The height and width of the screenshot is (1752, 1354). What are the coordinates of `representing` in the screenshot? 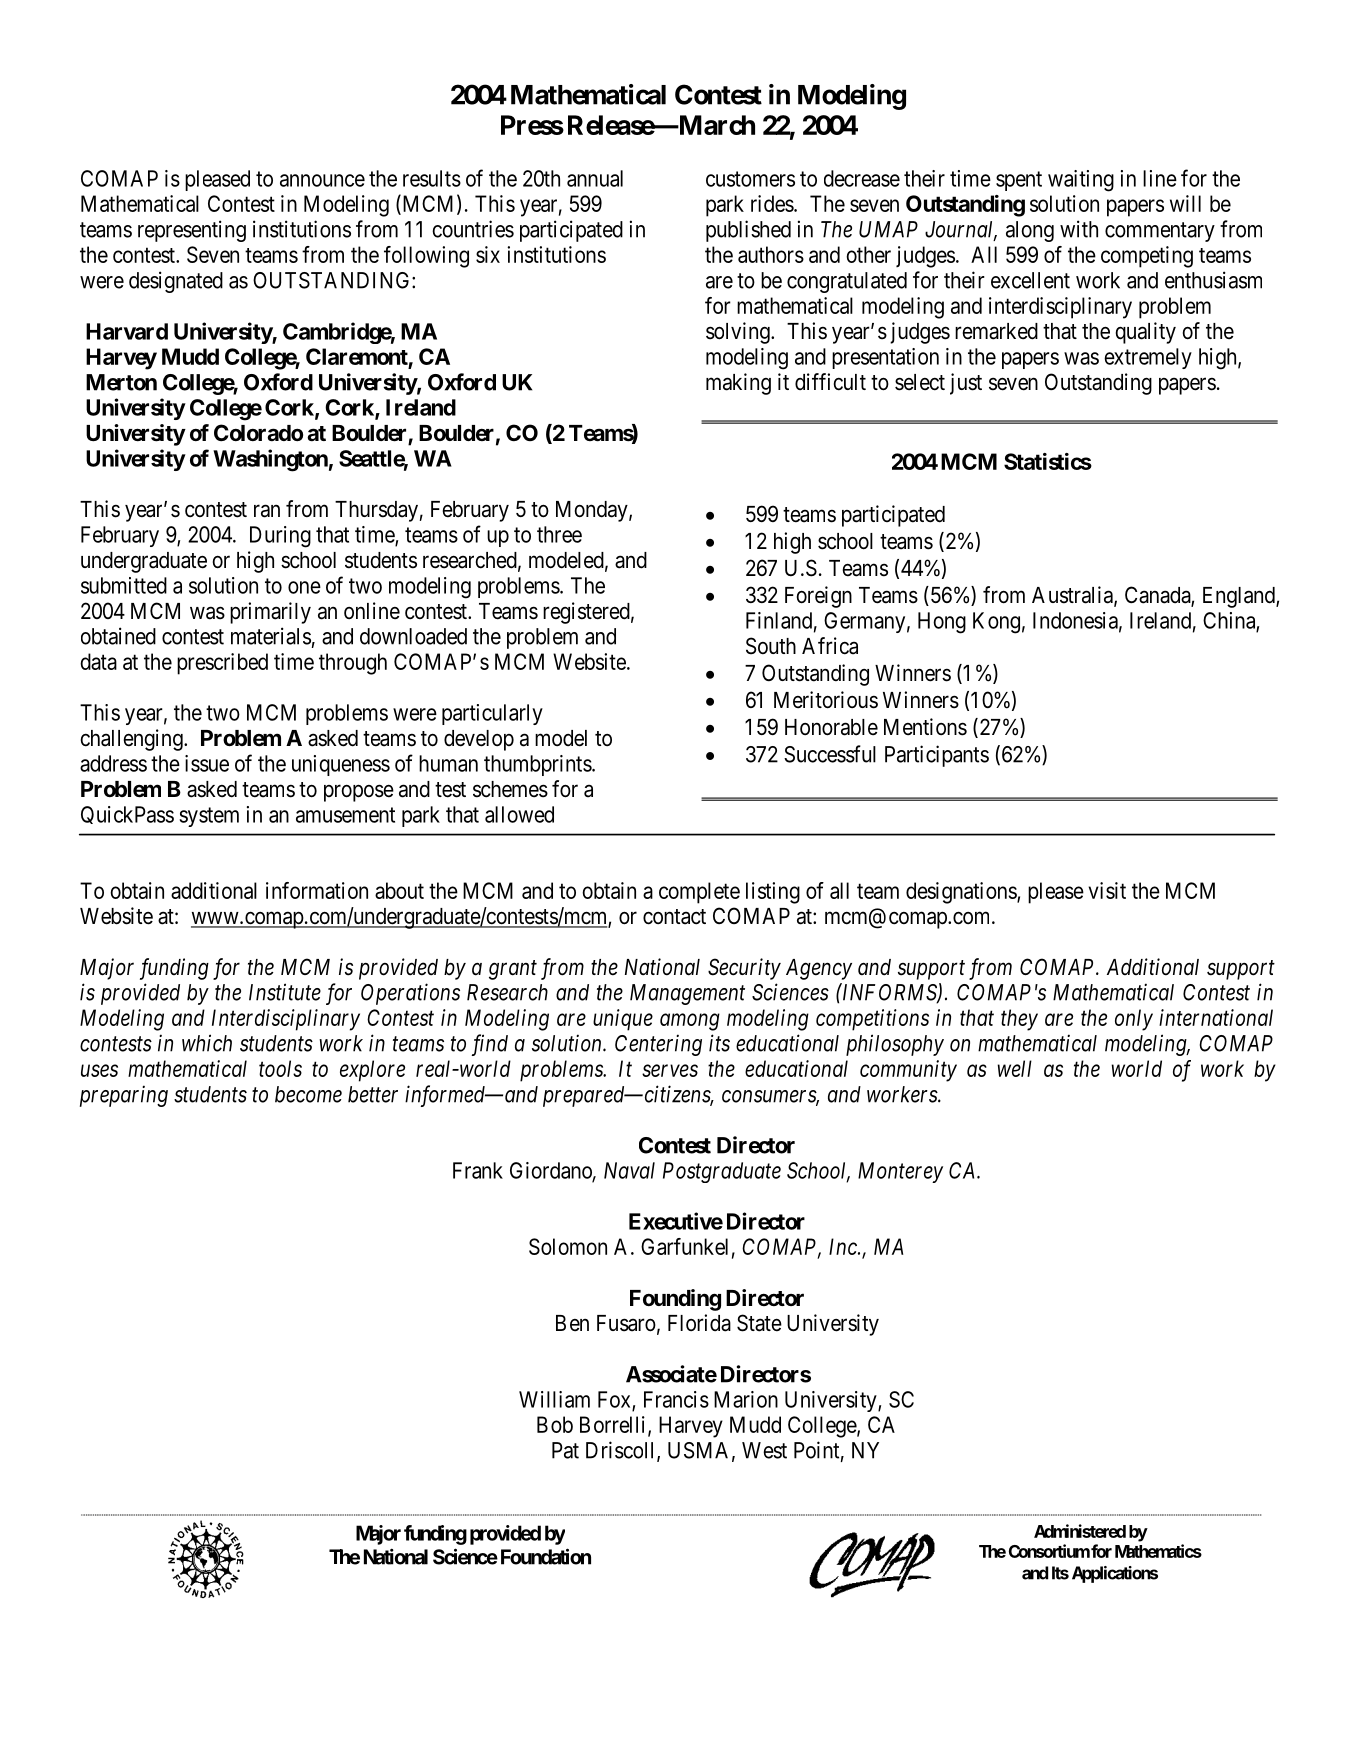 It's located at (192, 231).
